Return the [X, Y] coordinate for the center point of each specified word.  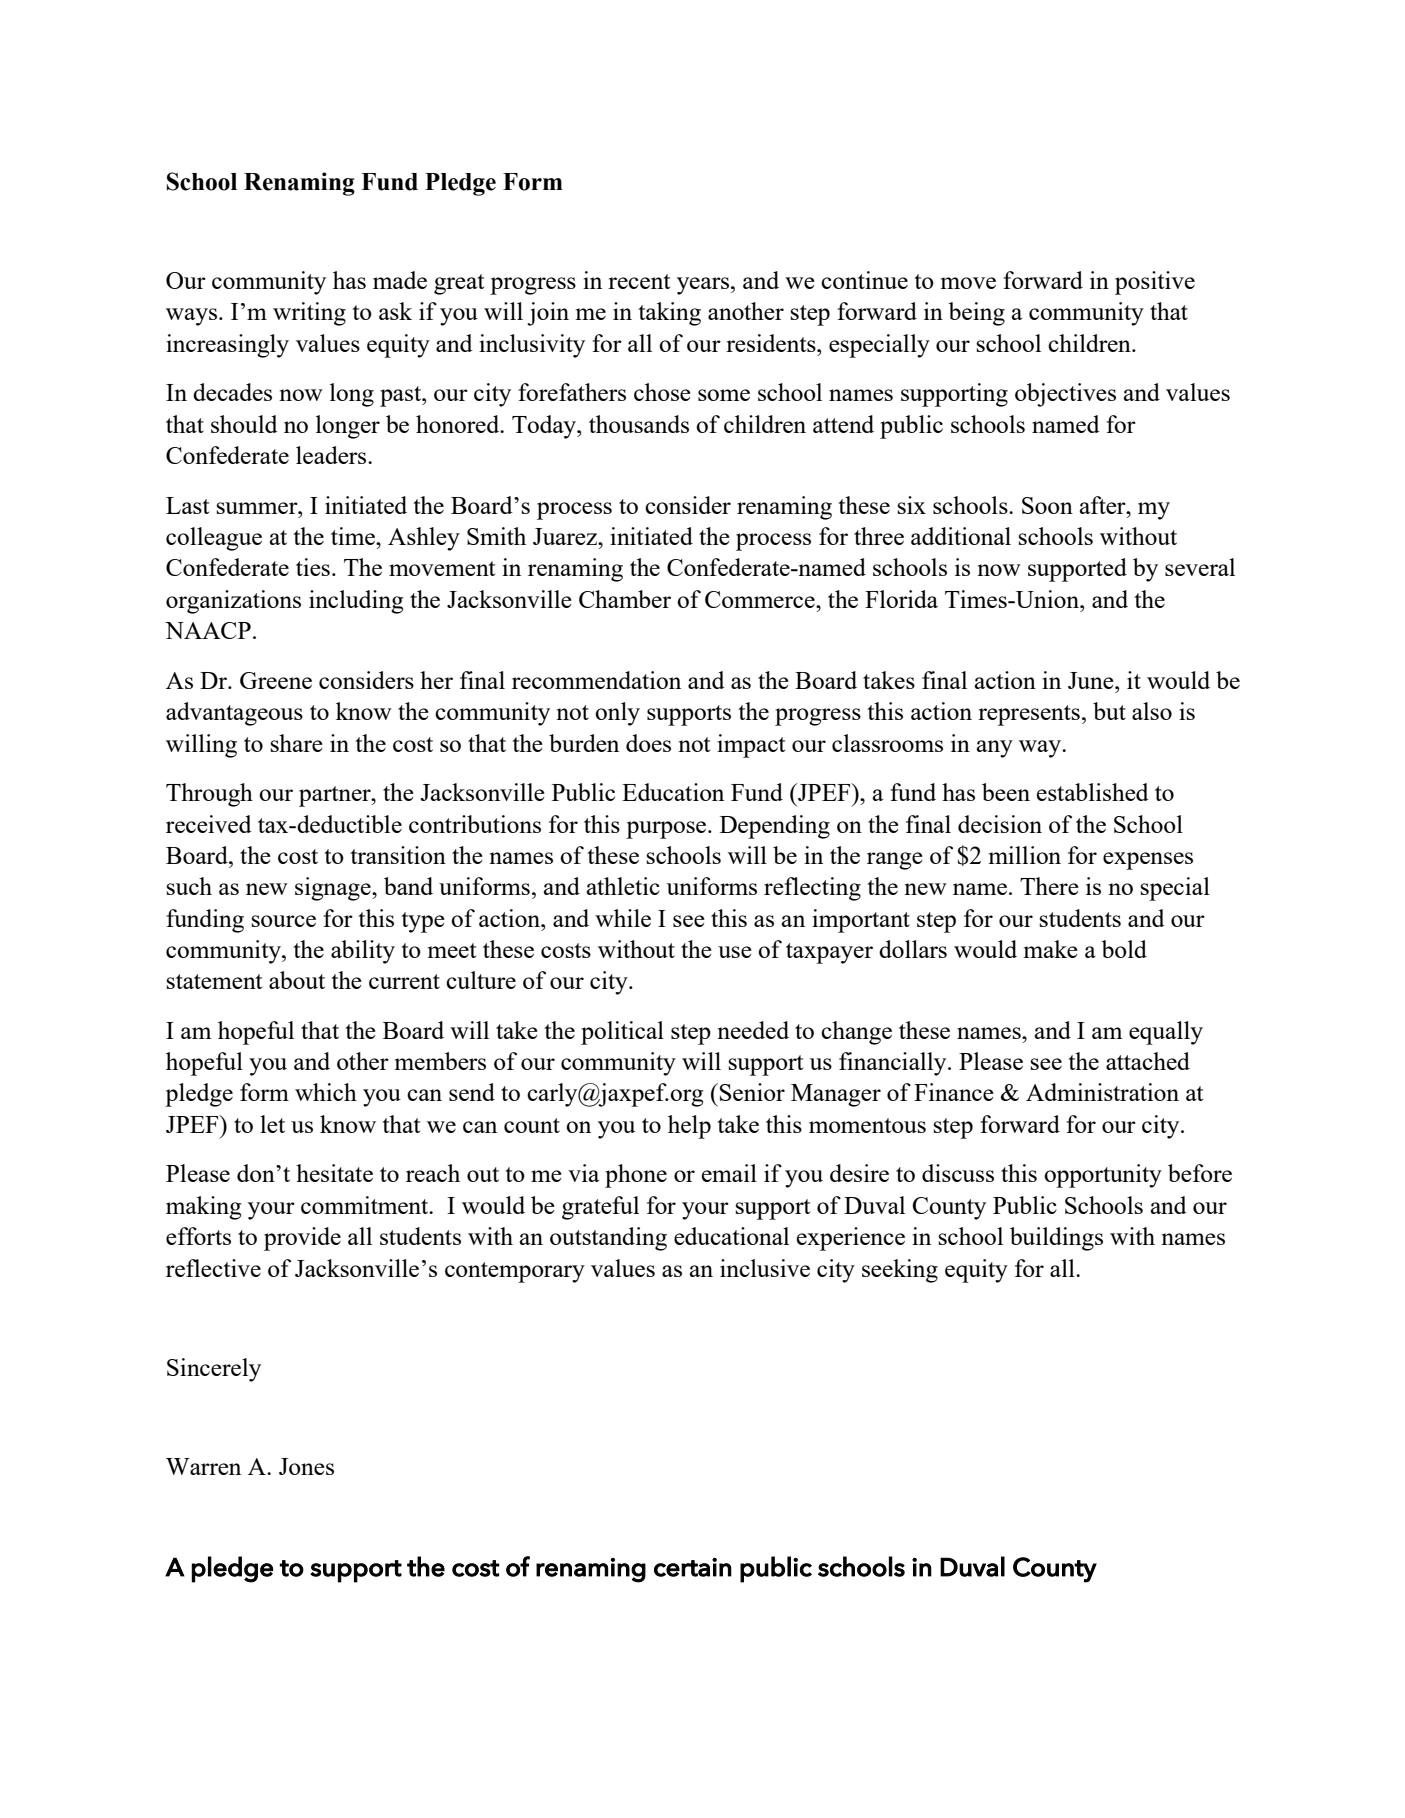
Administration [1102, 1092]
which [326, 1092]
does [648, 743]
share [296, 743]
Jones [306, 1466]
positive [1155, 283]
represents [1029, 715]
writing [309, 314]
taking [669, 314]
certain [693, 1567]
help [689, 1127]
